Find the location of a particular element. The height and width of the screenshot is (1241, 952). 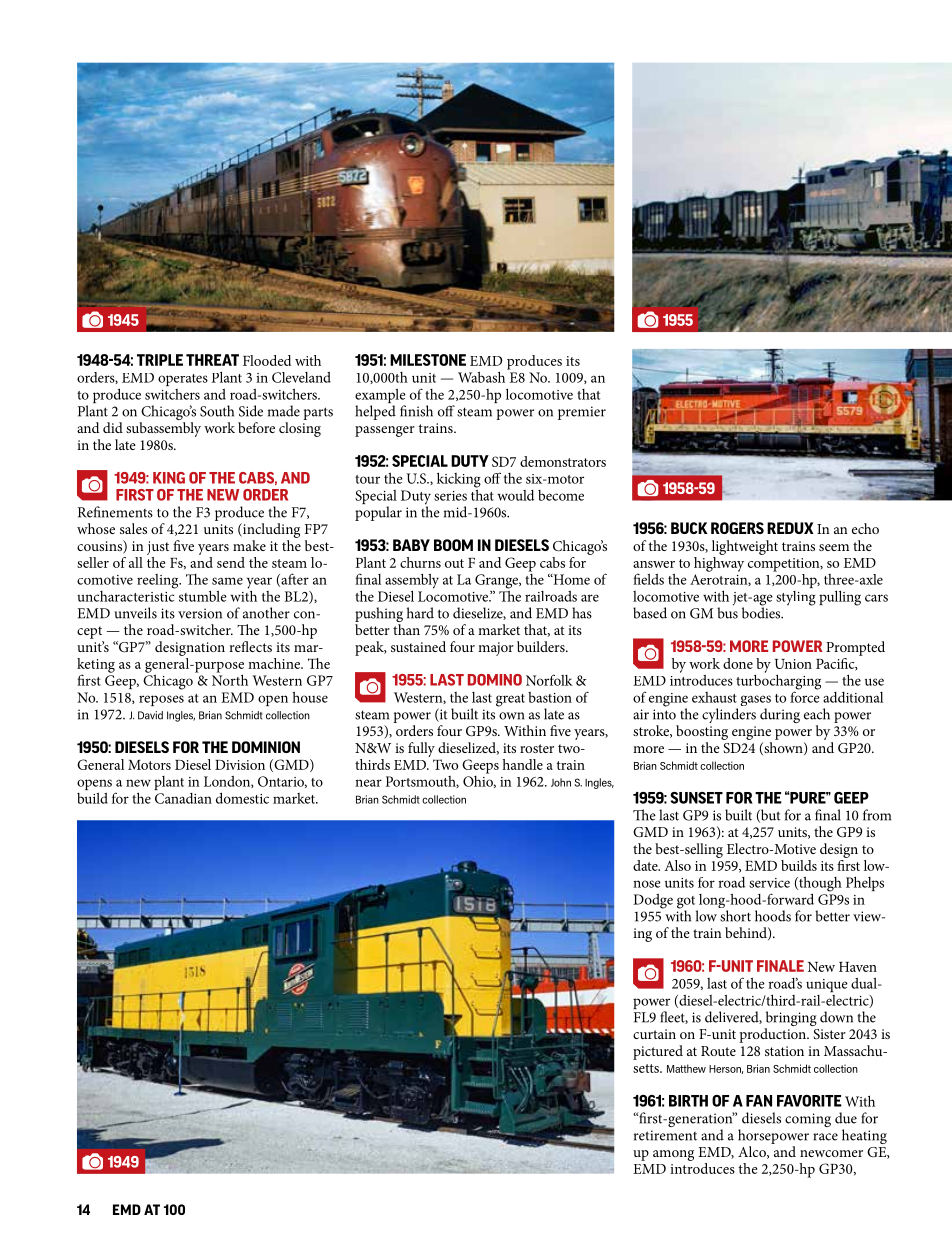

premier is located at coordinates (582, 413).
